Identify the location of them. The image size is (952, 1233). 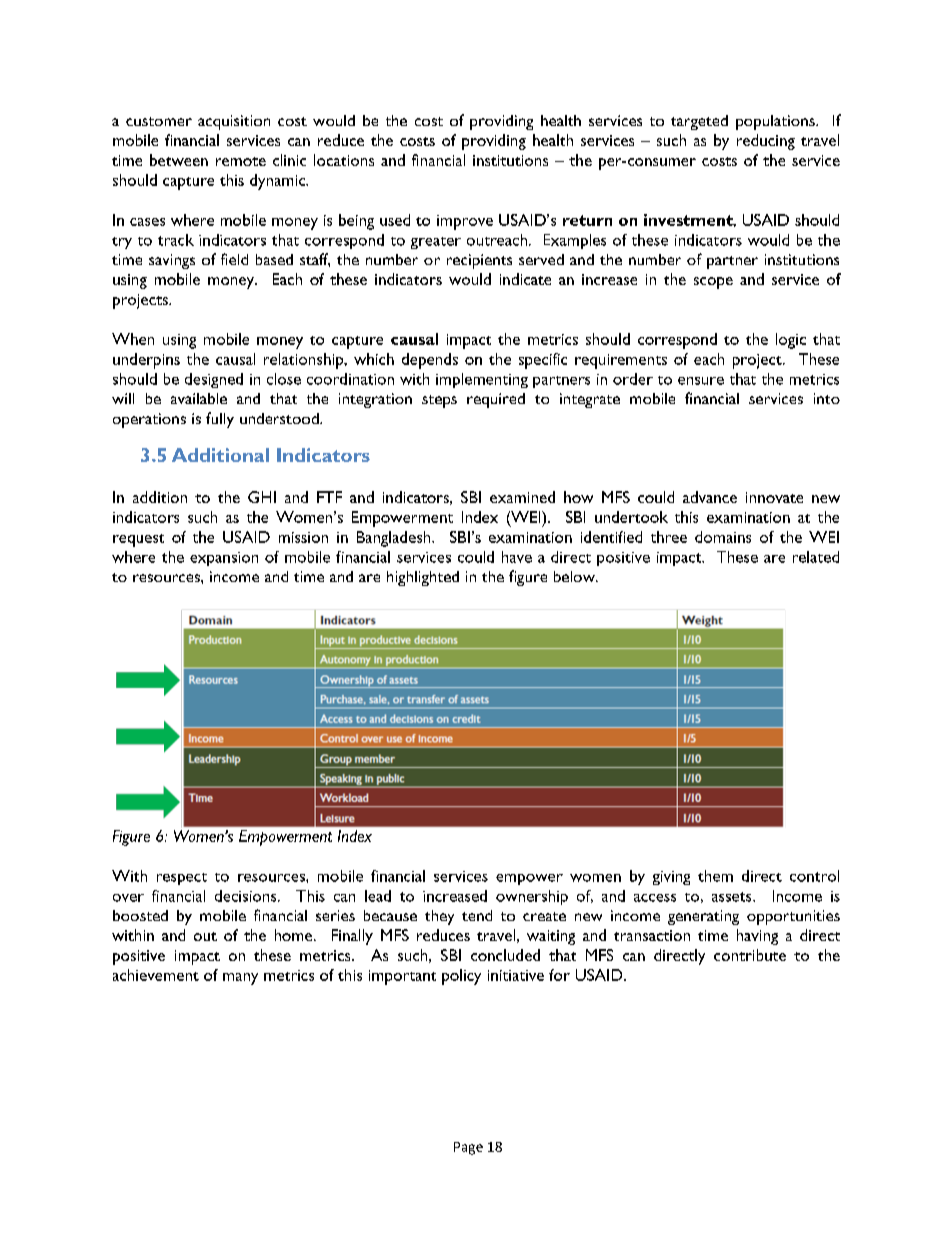
(715, 876).
